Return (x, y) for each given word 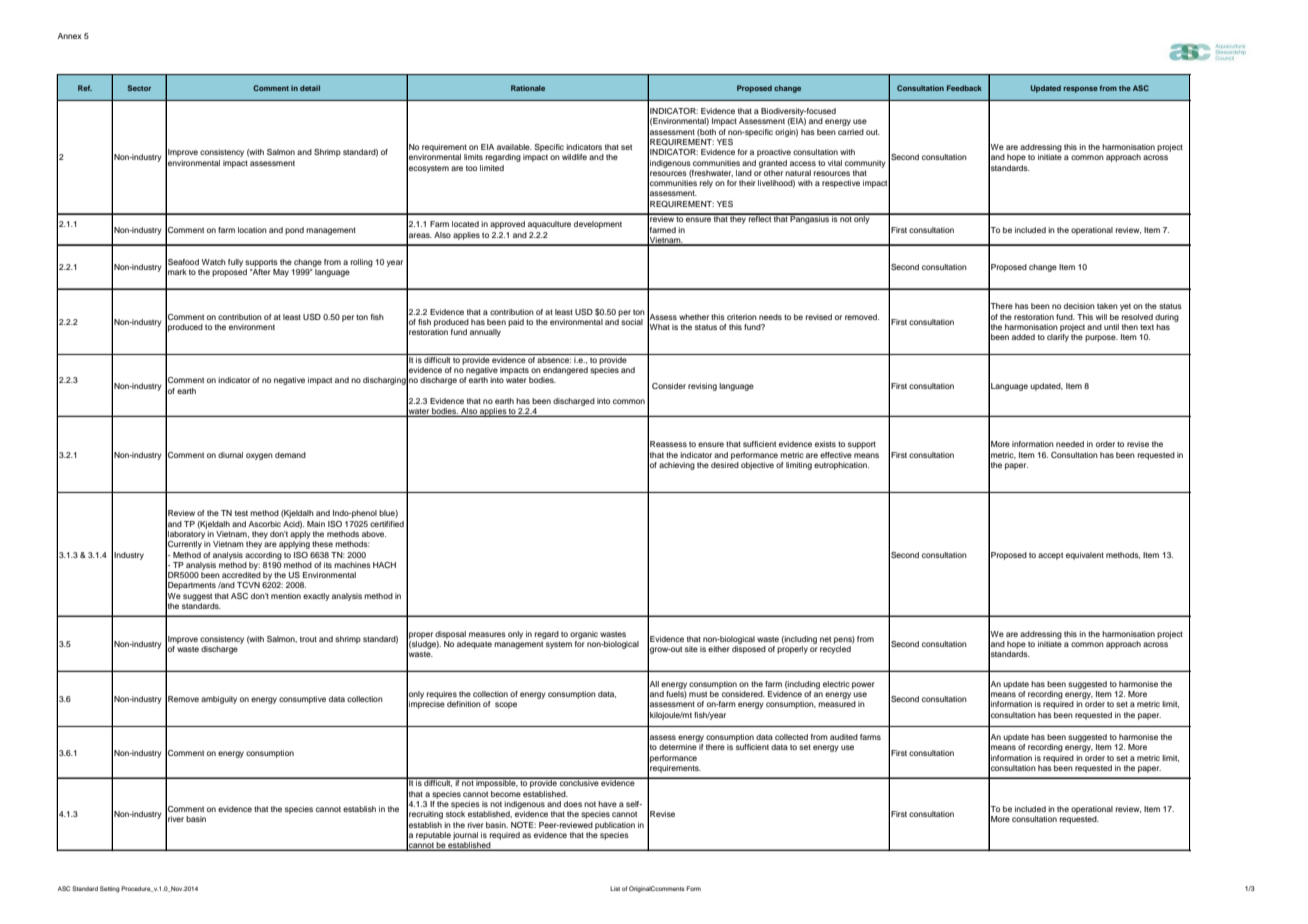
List (615, 888)
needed (1070, 444)
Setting (110, 889)
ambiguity (219, 700)
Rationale (528, 88)
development (598, 225)
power (863, 685)
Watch (214, 262)
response (1080, 90)
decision (1079, 306)
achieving (677, 466)
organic (584, 635)
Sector (139, 88)
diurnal (230, 455)
